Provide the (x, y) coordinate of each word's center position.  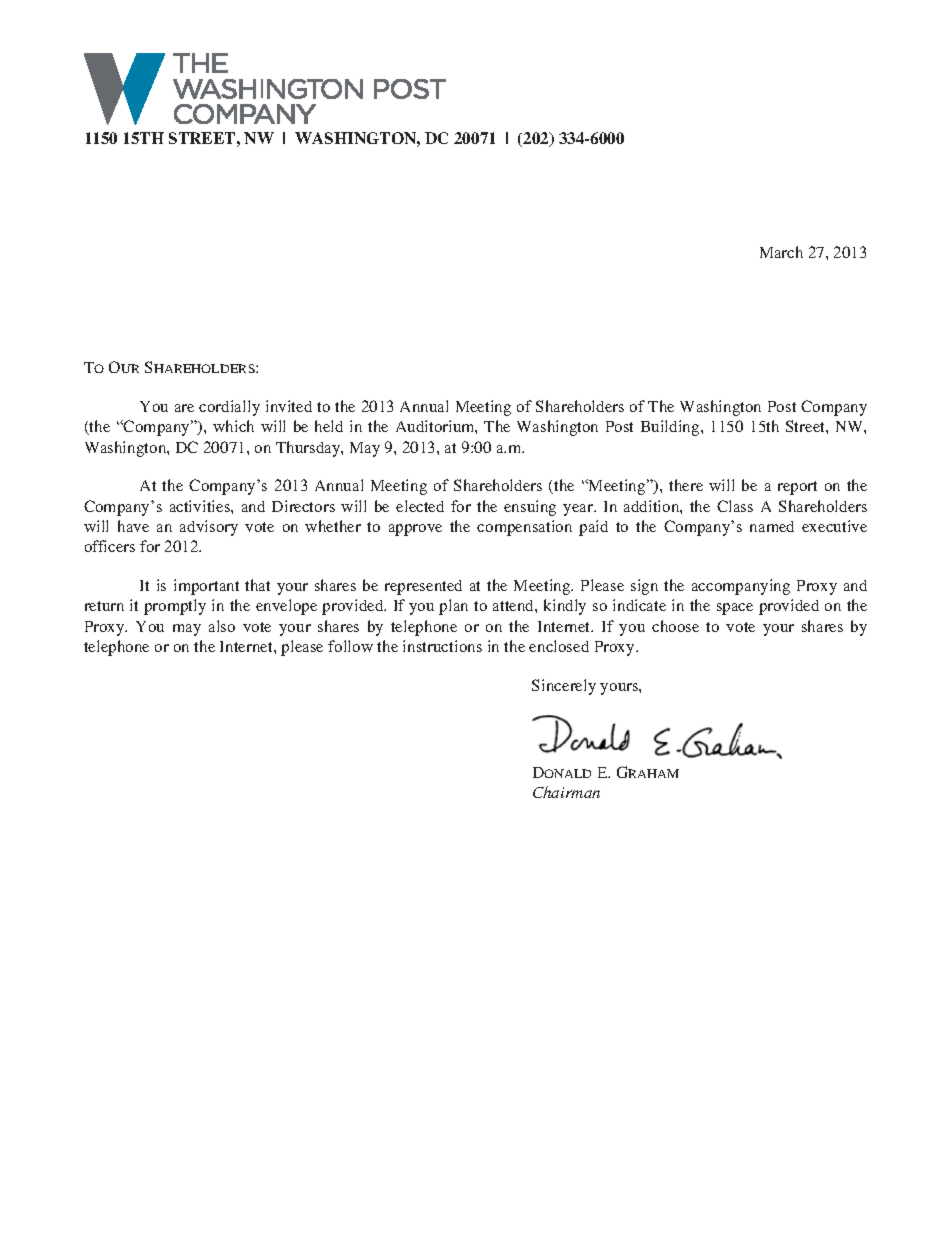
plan (453, 607)
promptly (175, 607)
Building (671, 428)
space (735, 609)
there (686, 485)
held (329, 426)
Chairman (566, 792)
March (781, 252)
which (233, 426)
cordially (229, 408)
